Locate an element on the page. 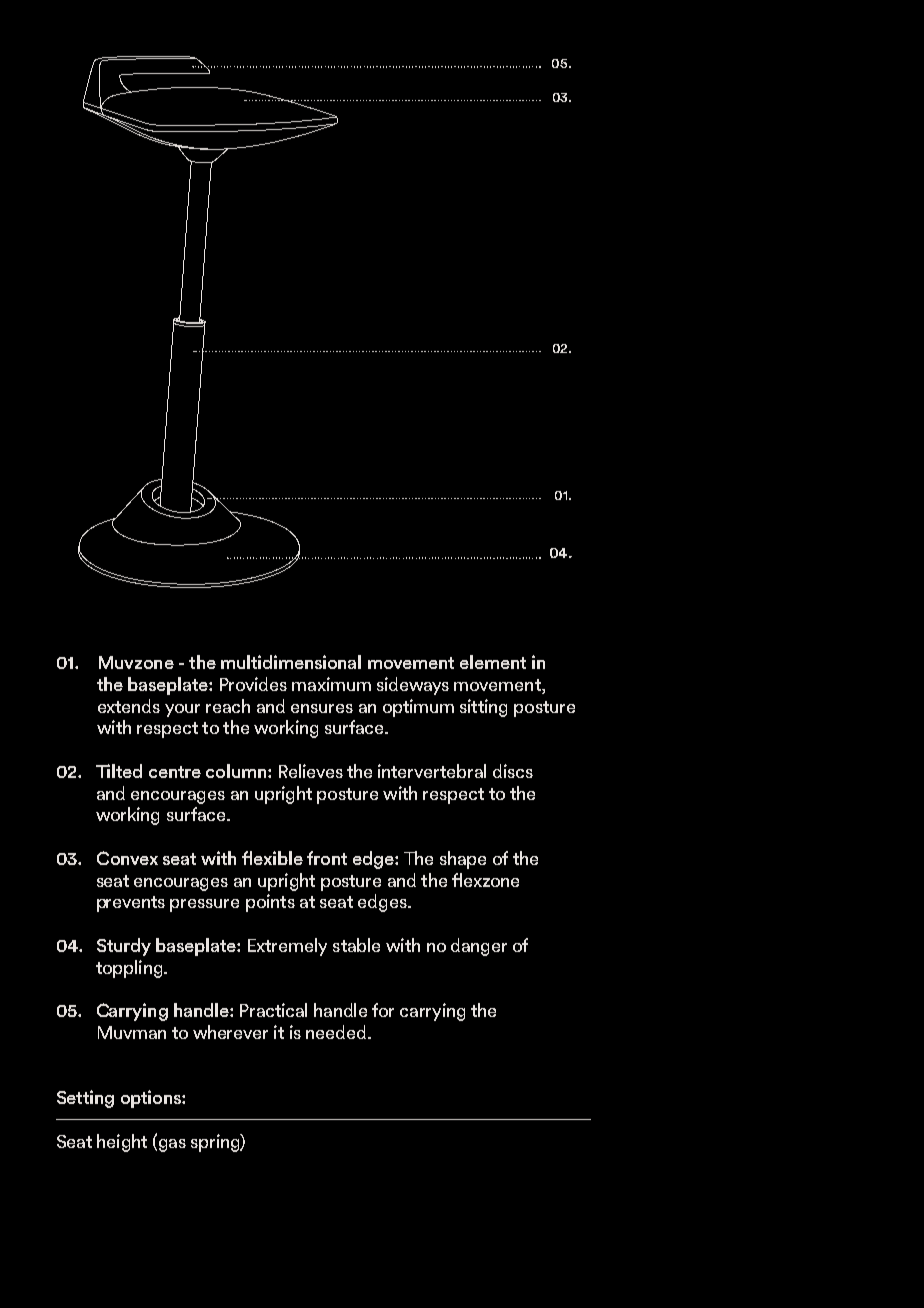 Image resolution: width=924 pixels, height=1308 pixels. toppling is located at coordinates (130, 969).
